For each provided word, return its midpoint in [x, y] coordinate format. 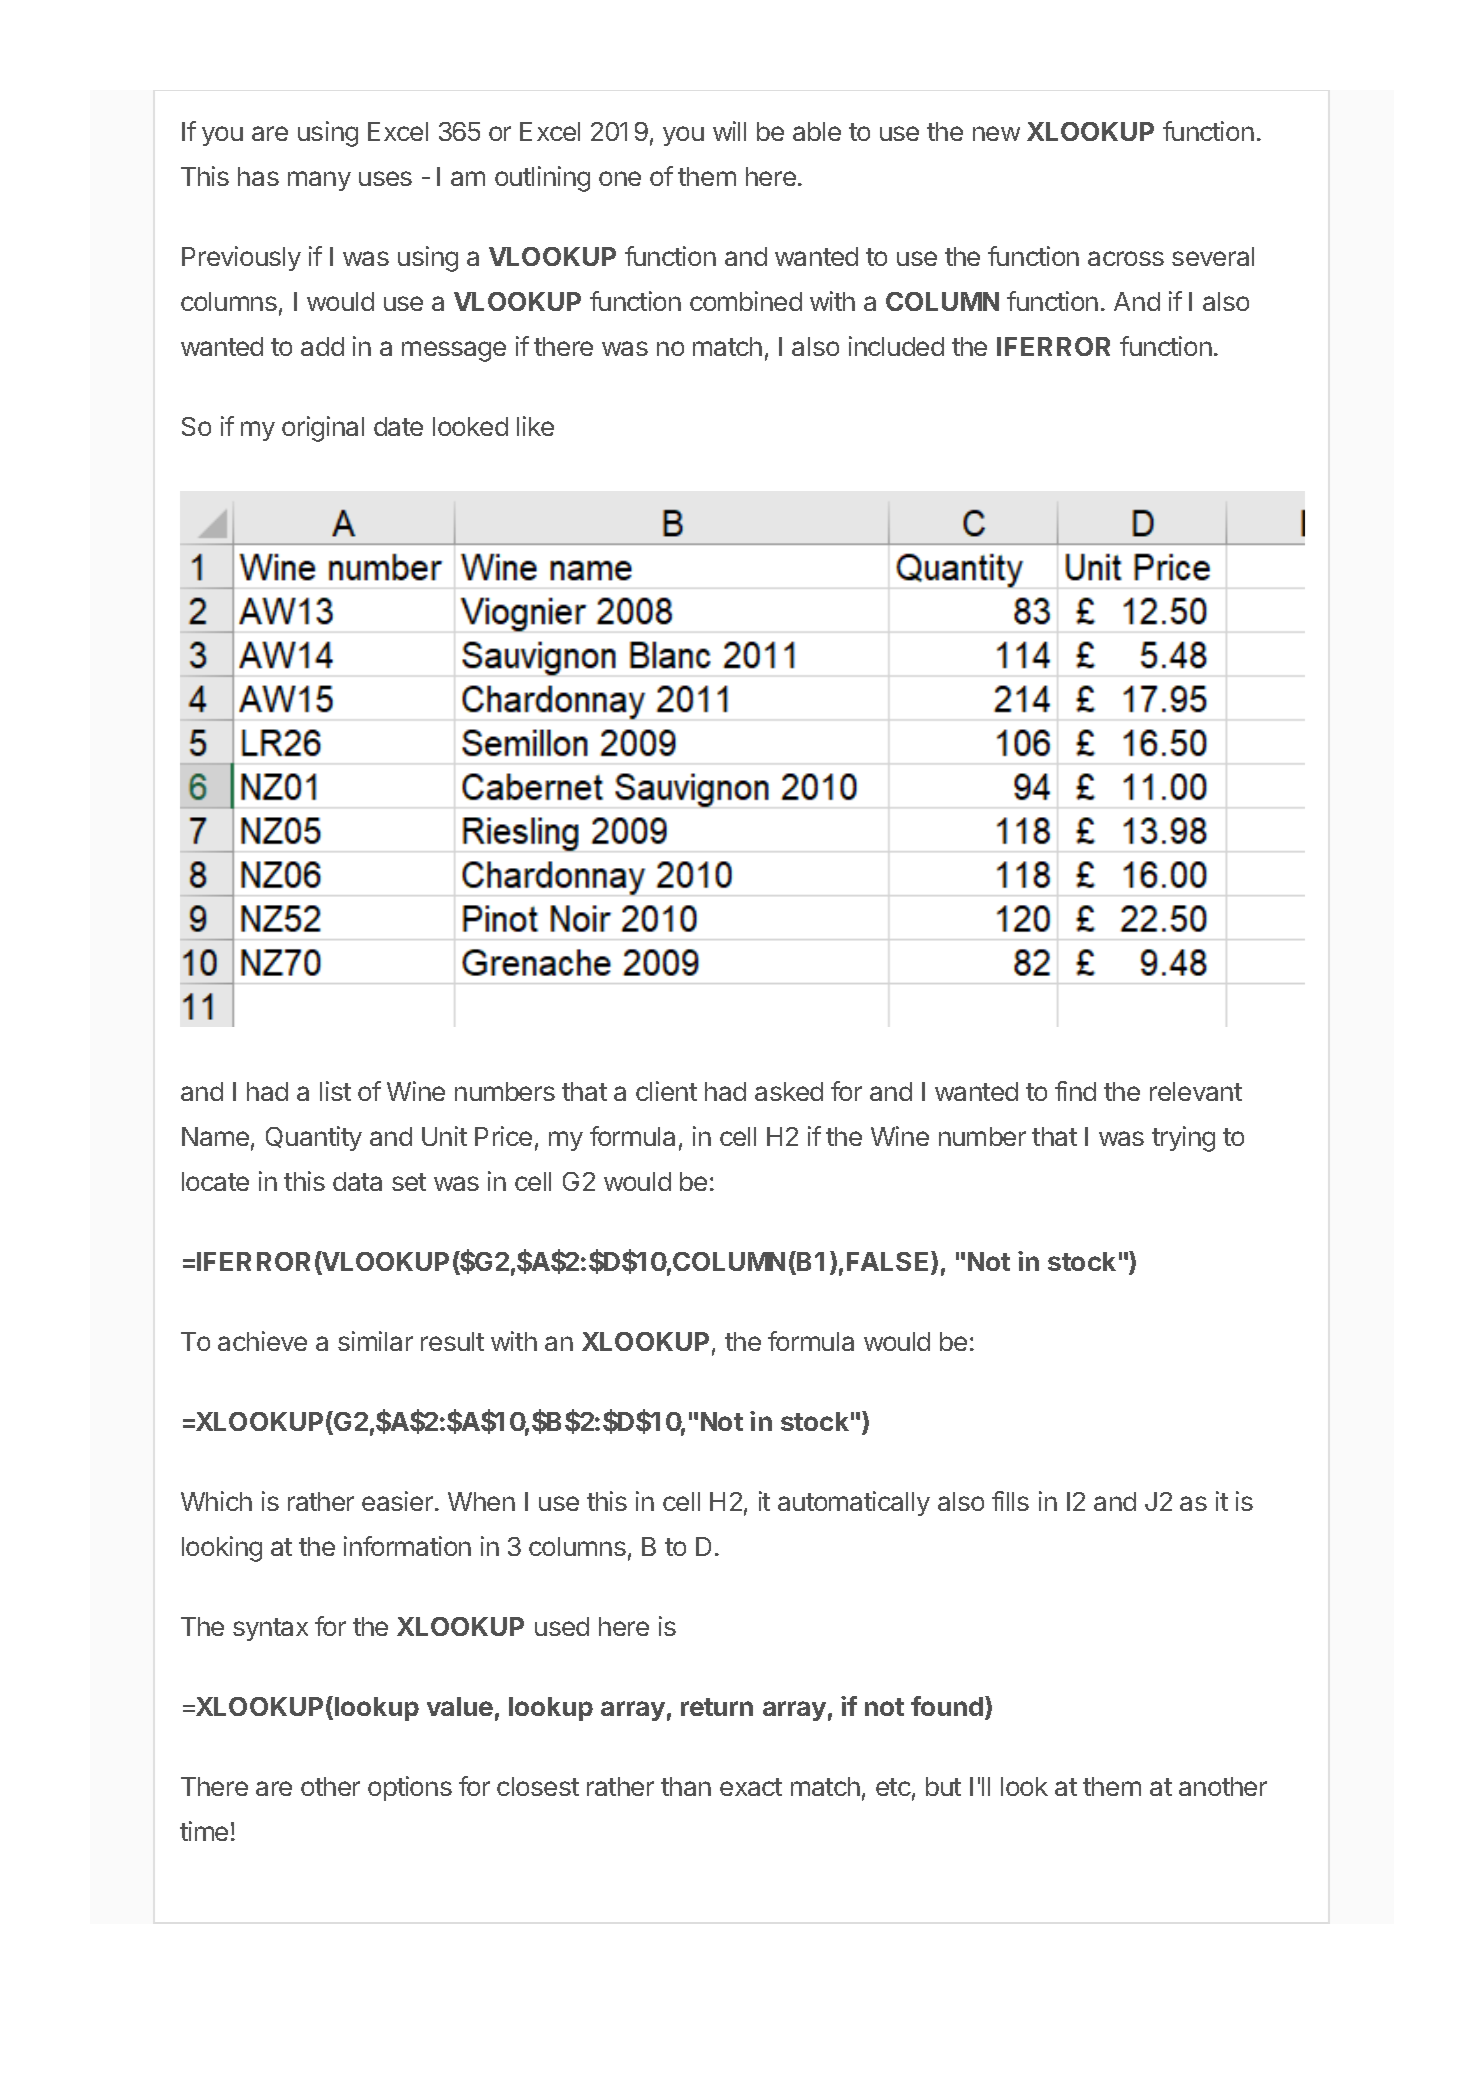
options [410, 1788]
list [335, 1091]
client [666, 1091]
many [319, 181]
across [1126, 258]
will [729, 131]
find [1075, 1091]
